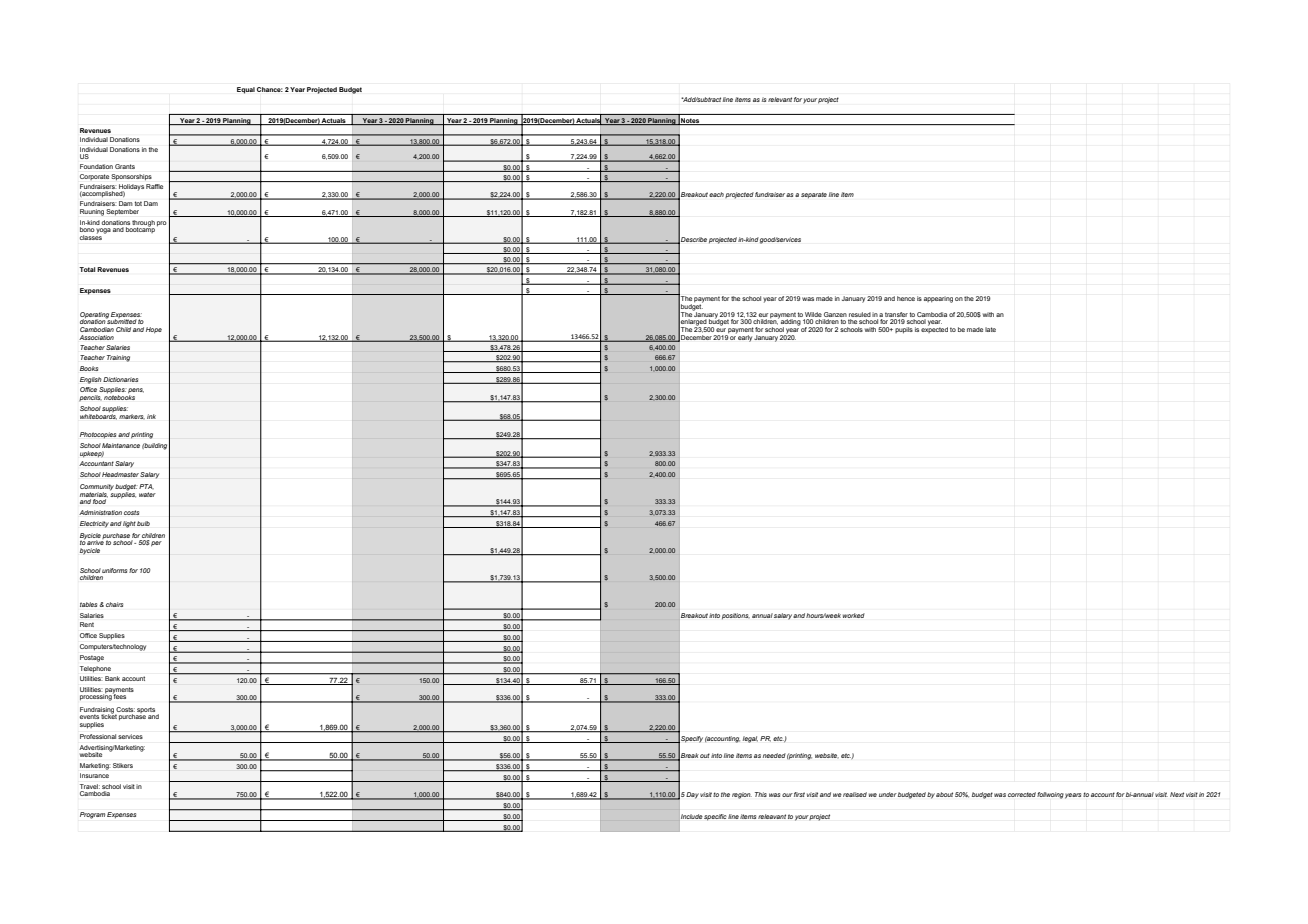 The width and height of the screenshot is (1308, 924). What do you see at coordinates (780, 99) in the screenshot?
I see `relevant` at bounding box center [780, 99].
